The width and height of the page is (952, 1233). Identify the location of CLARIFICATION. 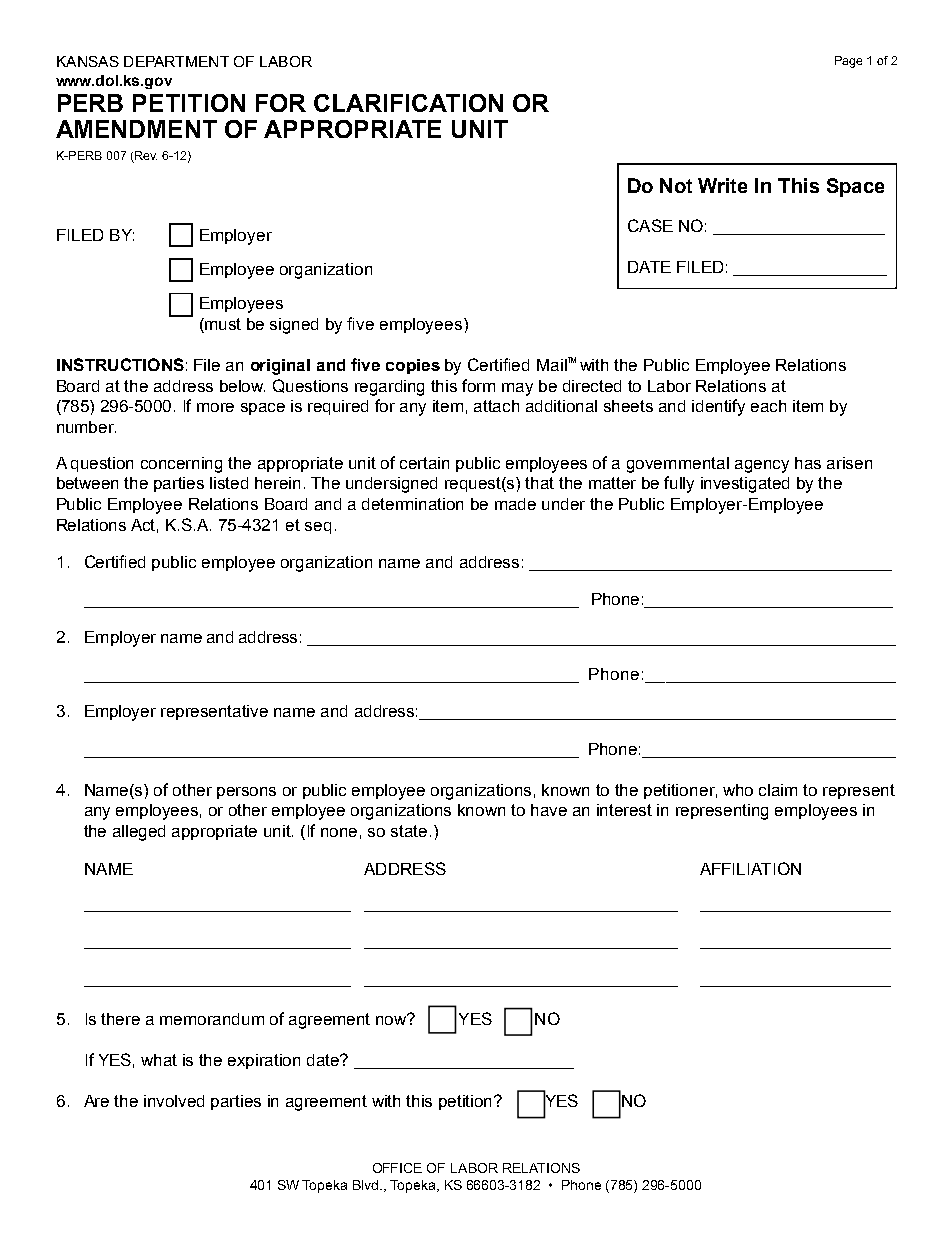
(408, 103).
